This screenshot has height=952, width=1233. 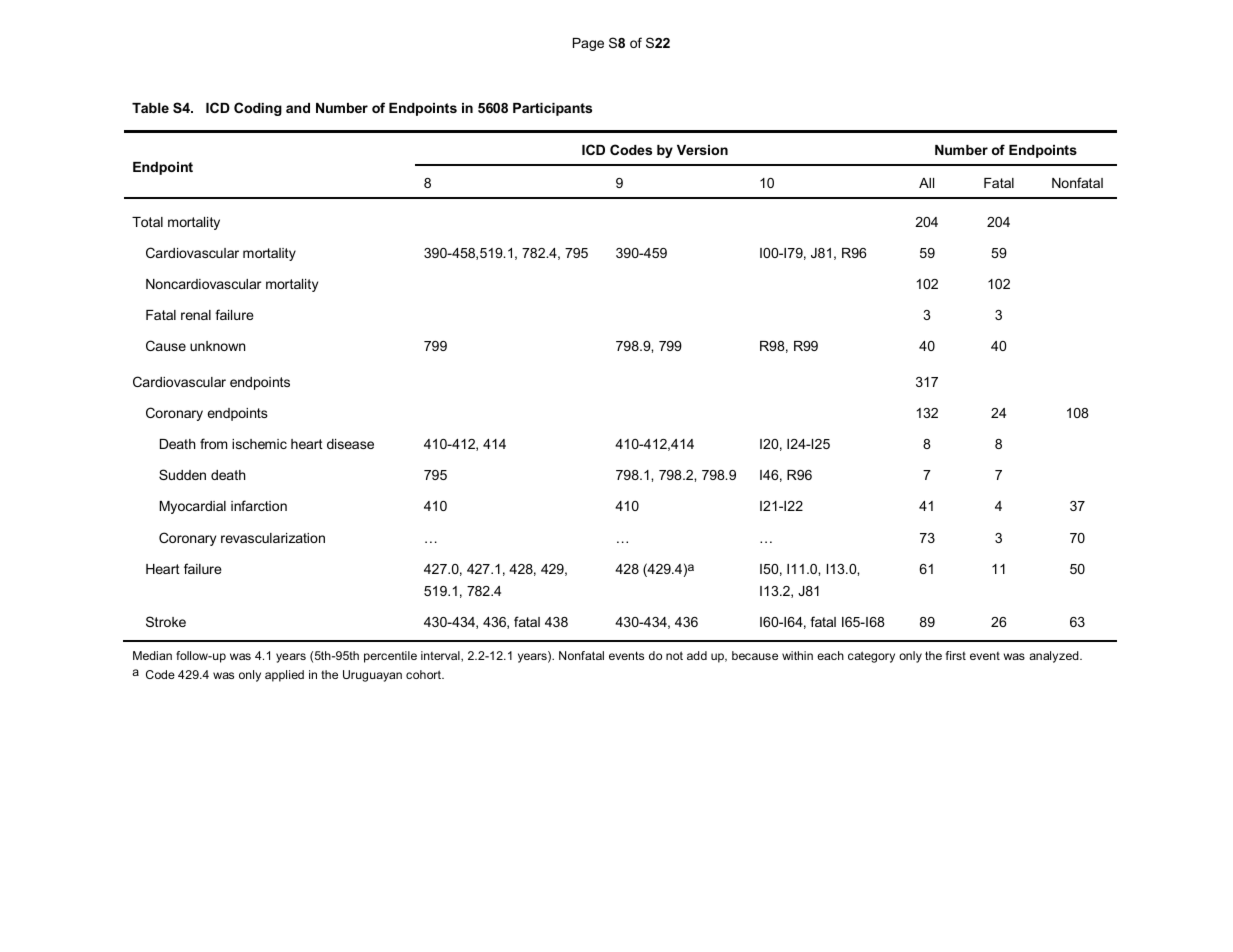 I want to click on unknown, so click(x=217, y=346).
